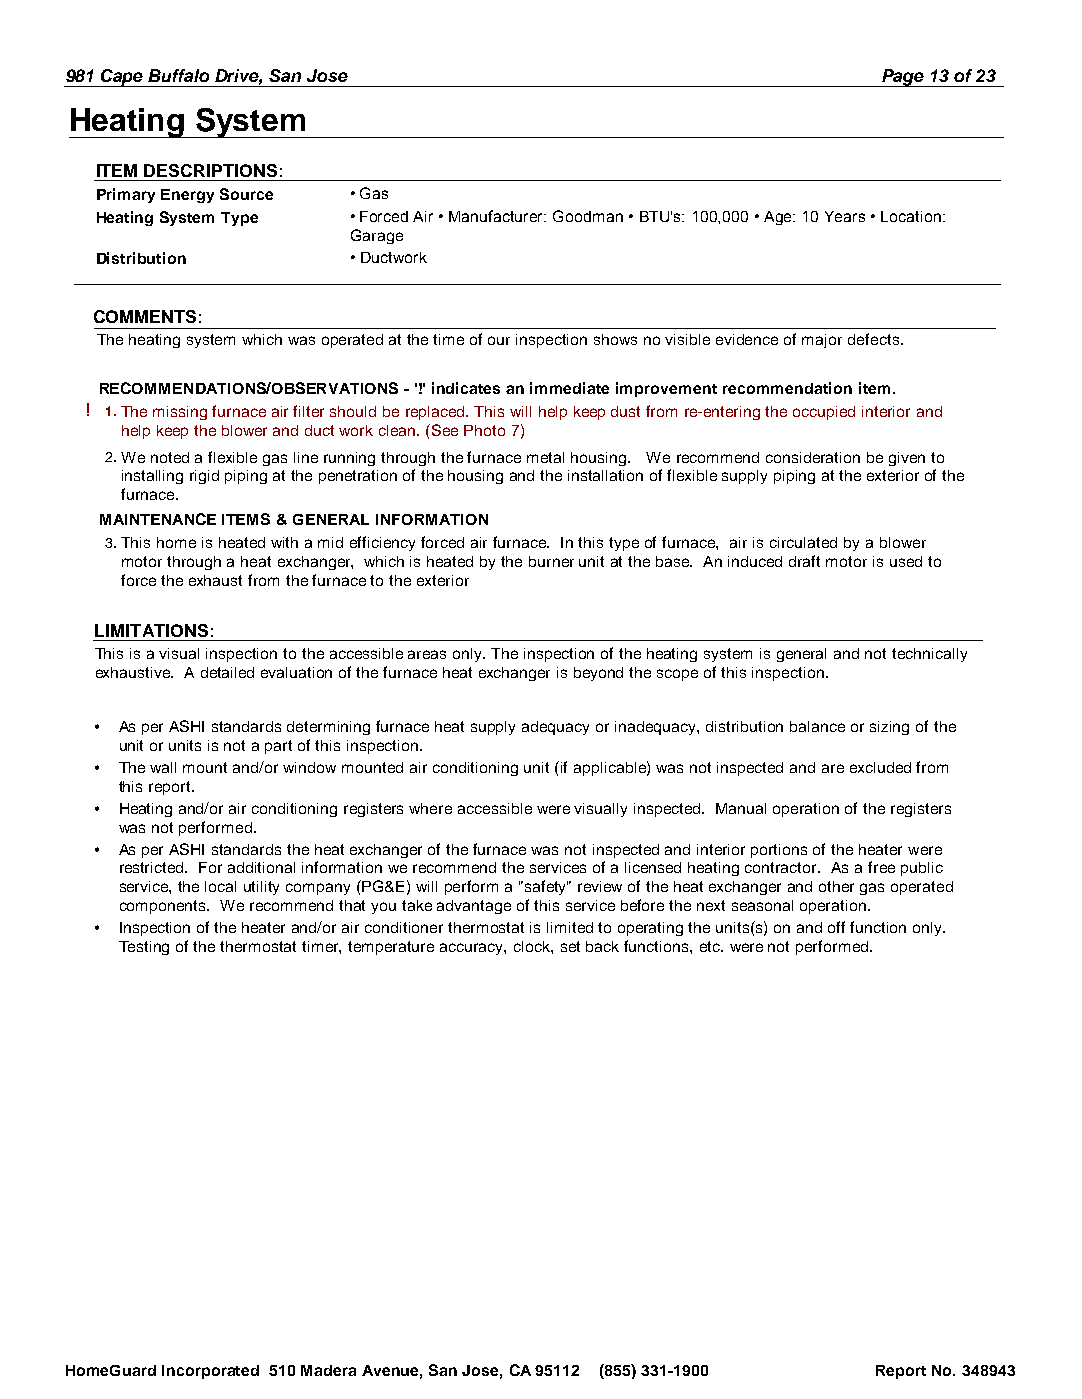 The width and height of the document is (1082, 1399). I want to click on limited, so click(570, 927).
